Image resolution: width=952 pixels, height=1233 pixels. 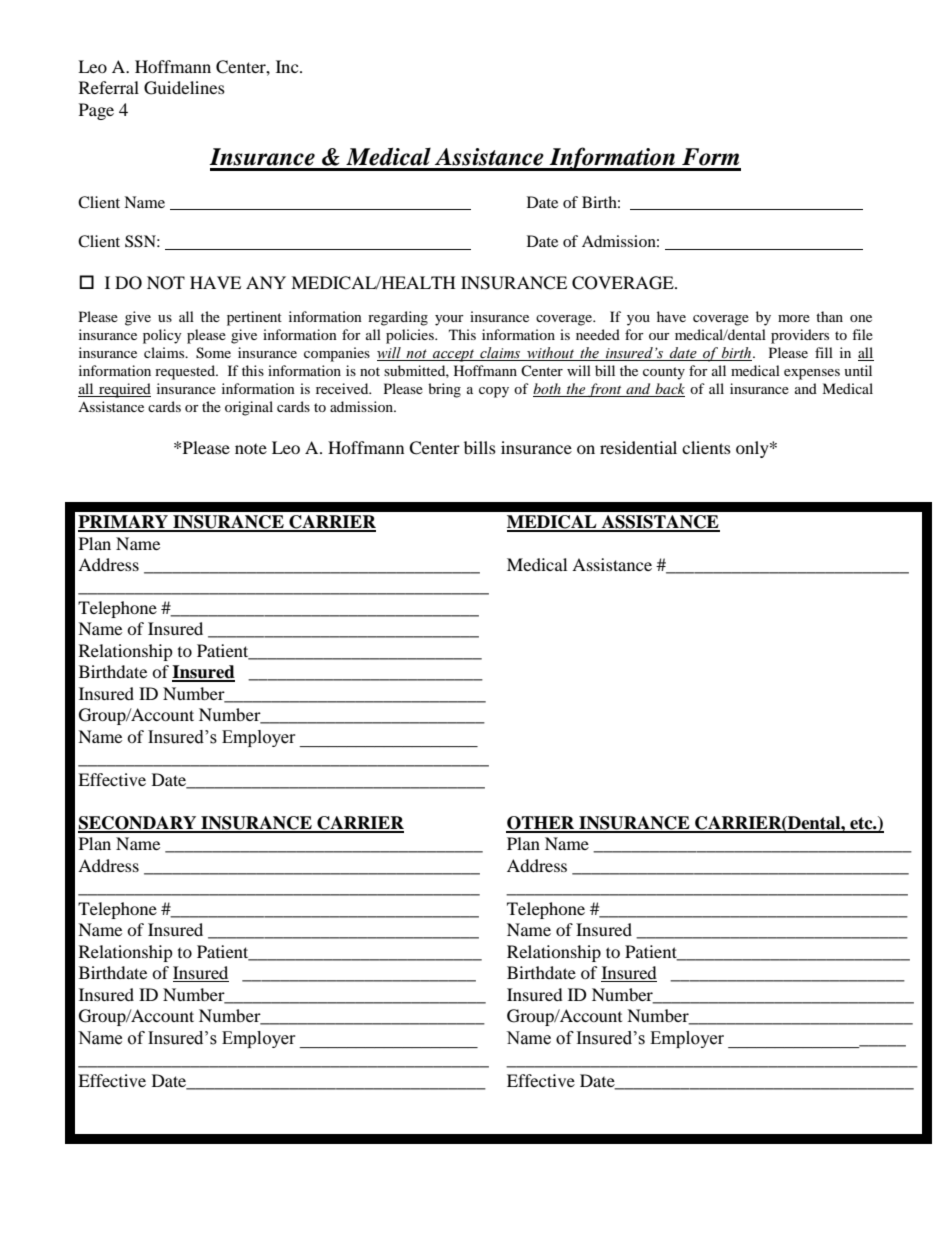 What do you see at coordinates (184, 88) in the screenshot?
I see `Guidelines` at bounding box center [184, 88].
